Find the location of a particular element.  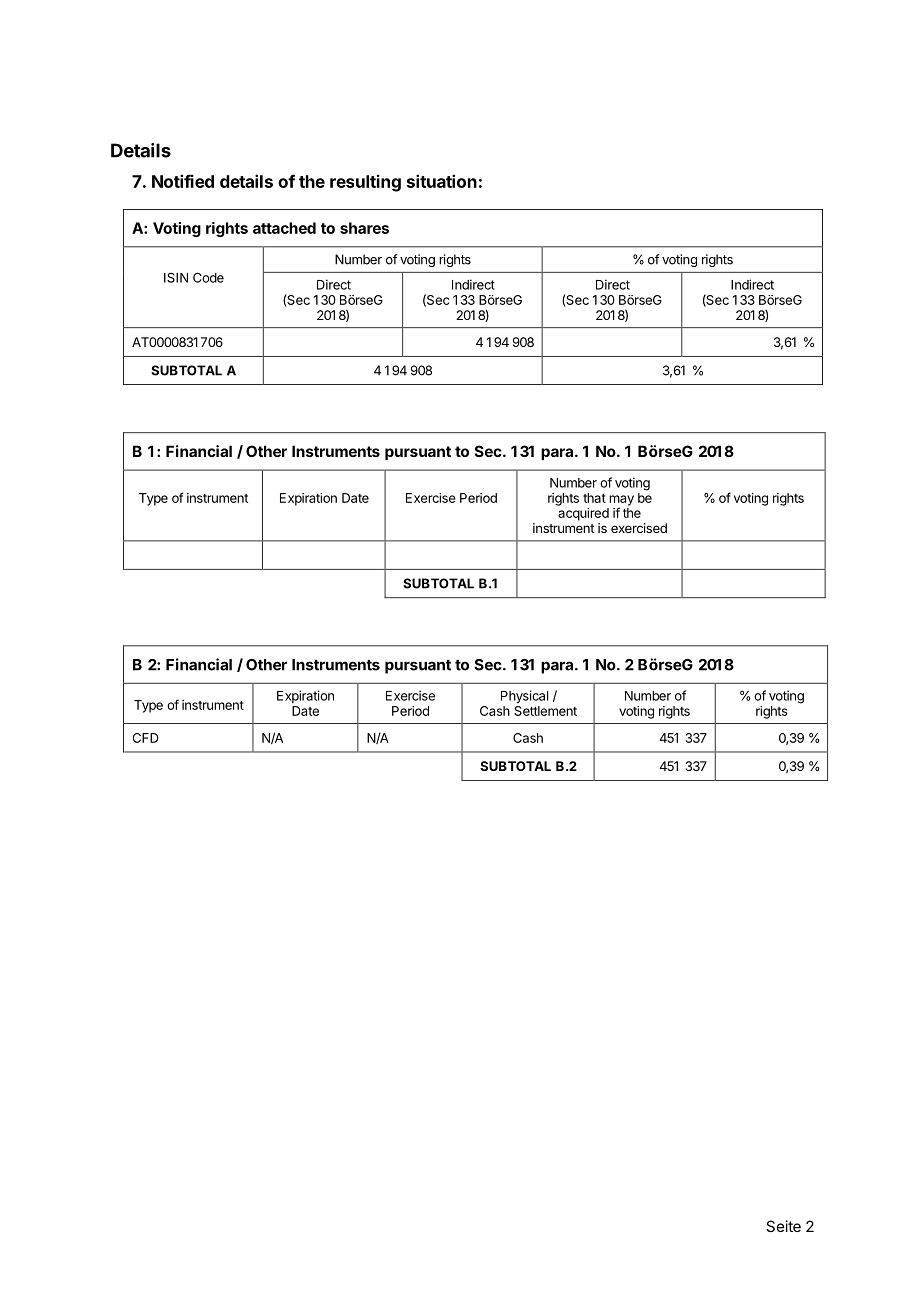

ISIN is located at coordinates (176, 278).
